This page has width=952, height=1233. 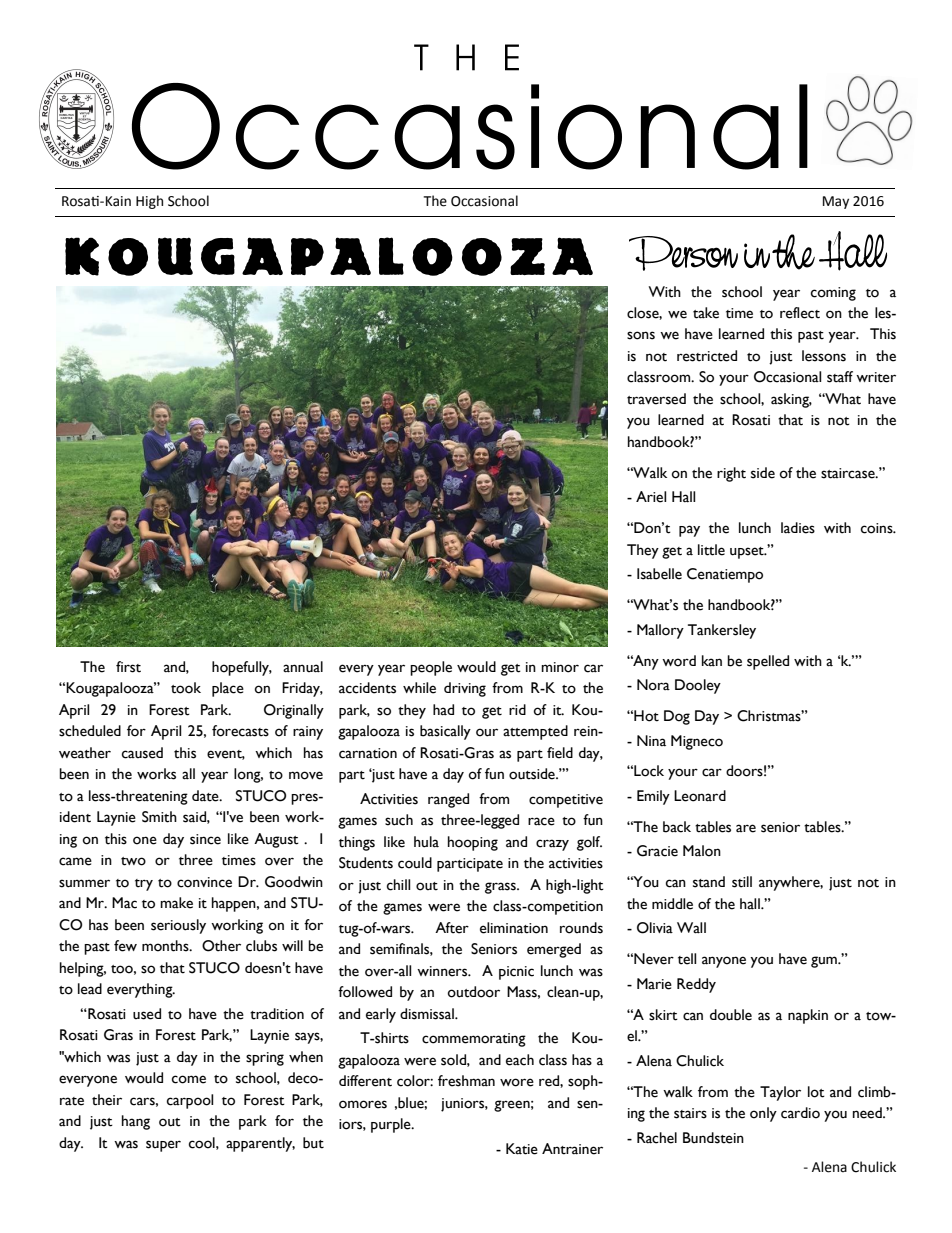 What do you see at coordinates (707, 356) in the page?
I see `restricted` at bounding box center [707, 356].
